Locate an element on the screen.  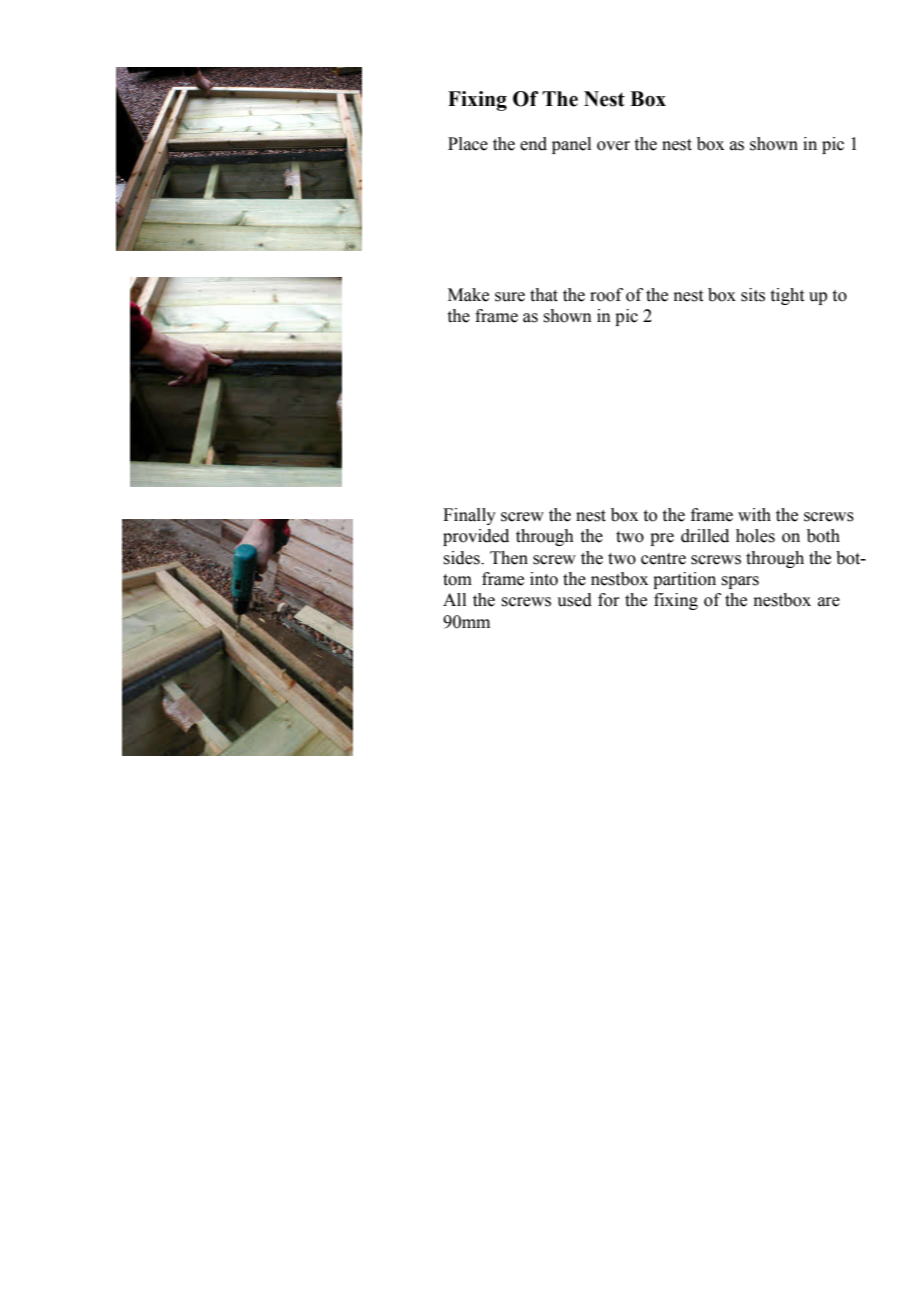
that is located at coordinates (544, 295).
